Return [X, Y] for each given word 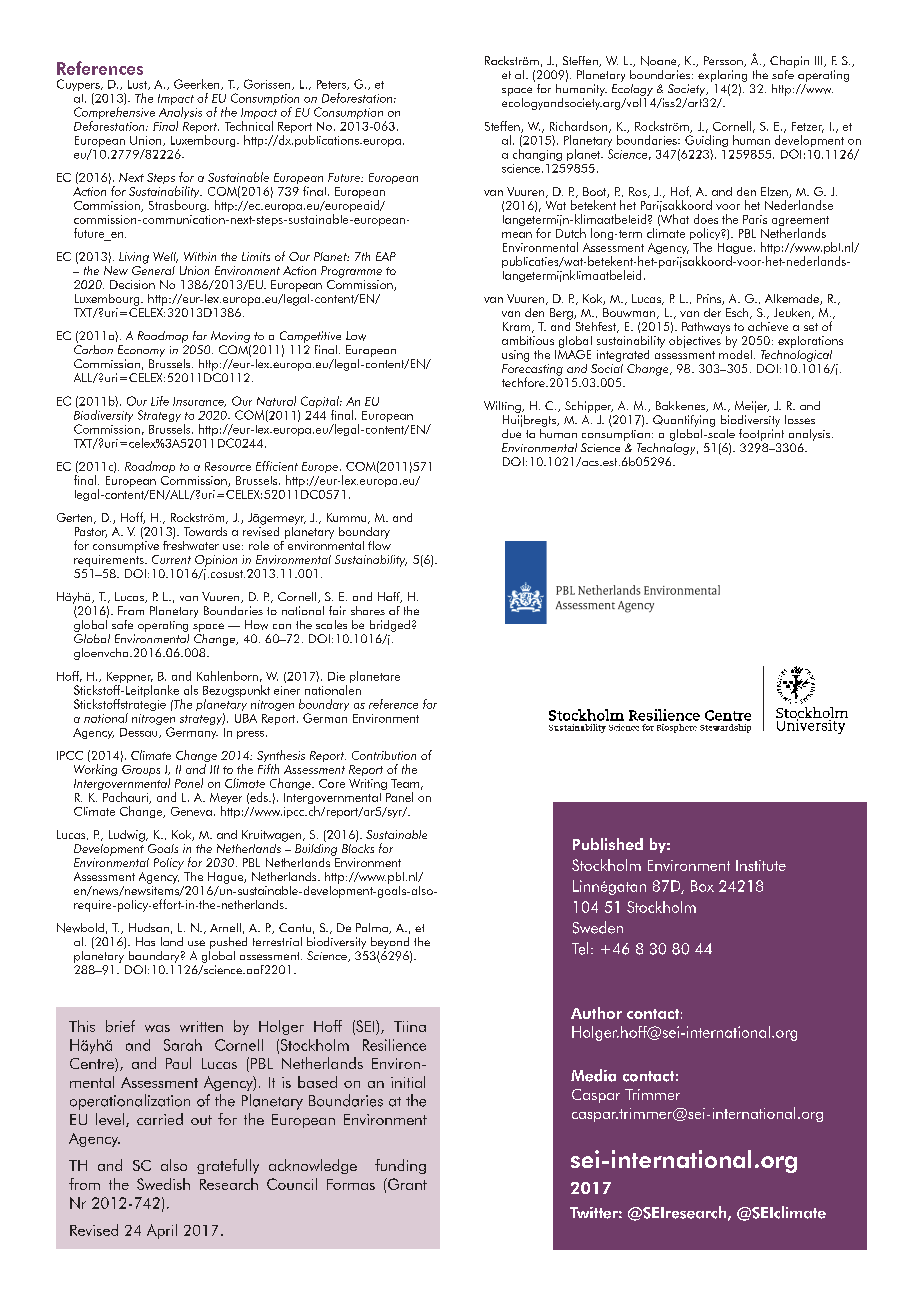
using [515, 356]
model [735, 353]
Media [593, 1075]
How [256, 625]
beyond [390, 943]
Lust [138, 85]
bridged [390, 626]
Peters [332, 85]
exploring [722, 77]
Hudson [149, 927]
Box [702, 886]
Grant [406, 1184]
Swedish [163, 1184]
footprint [761, 433]
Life [160, 401]
